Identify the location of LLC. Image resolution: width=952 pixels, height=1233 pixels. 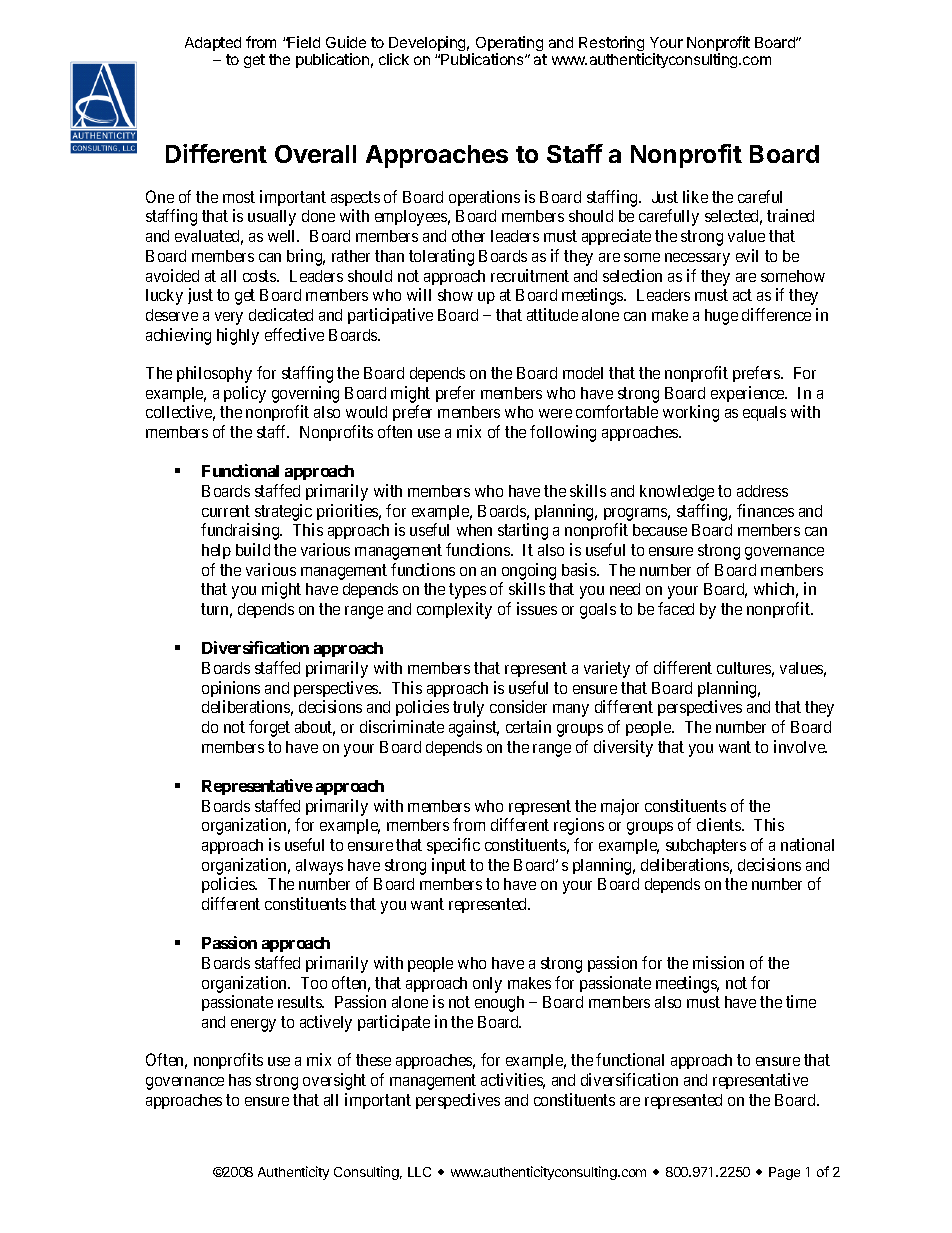
(419, 1172).
